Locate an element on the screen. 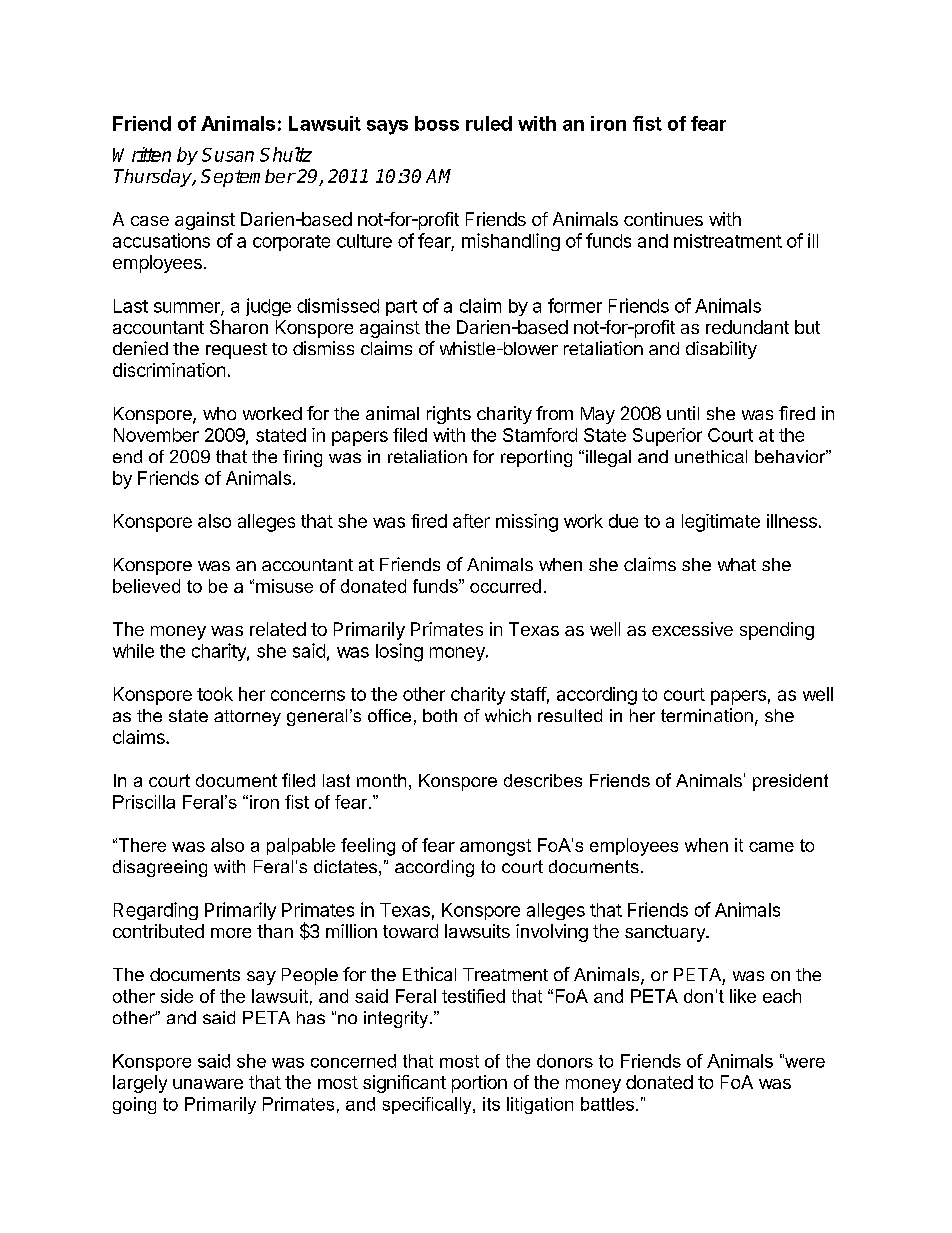 This screenshot has width=952, height=1233. request is located at coordinates (236, 351).
